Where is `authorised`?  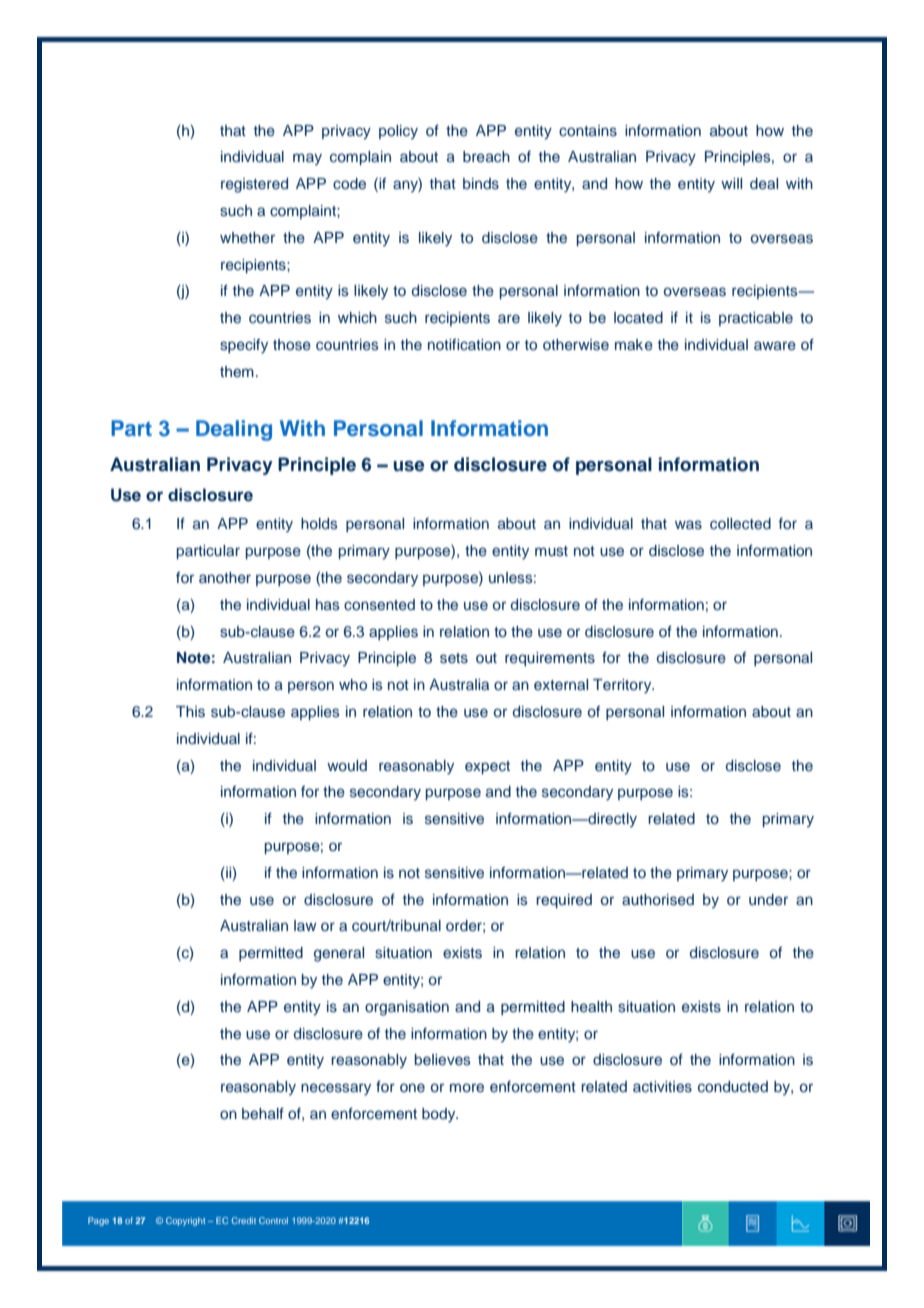
authorised is located at coordinates (658, 900).
